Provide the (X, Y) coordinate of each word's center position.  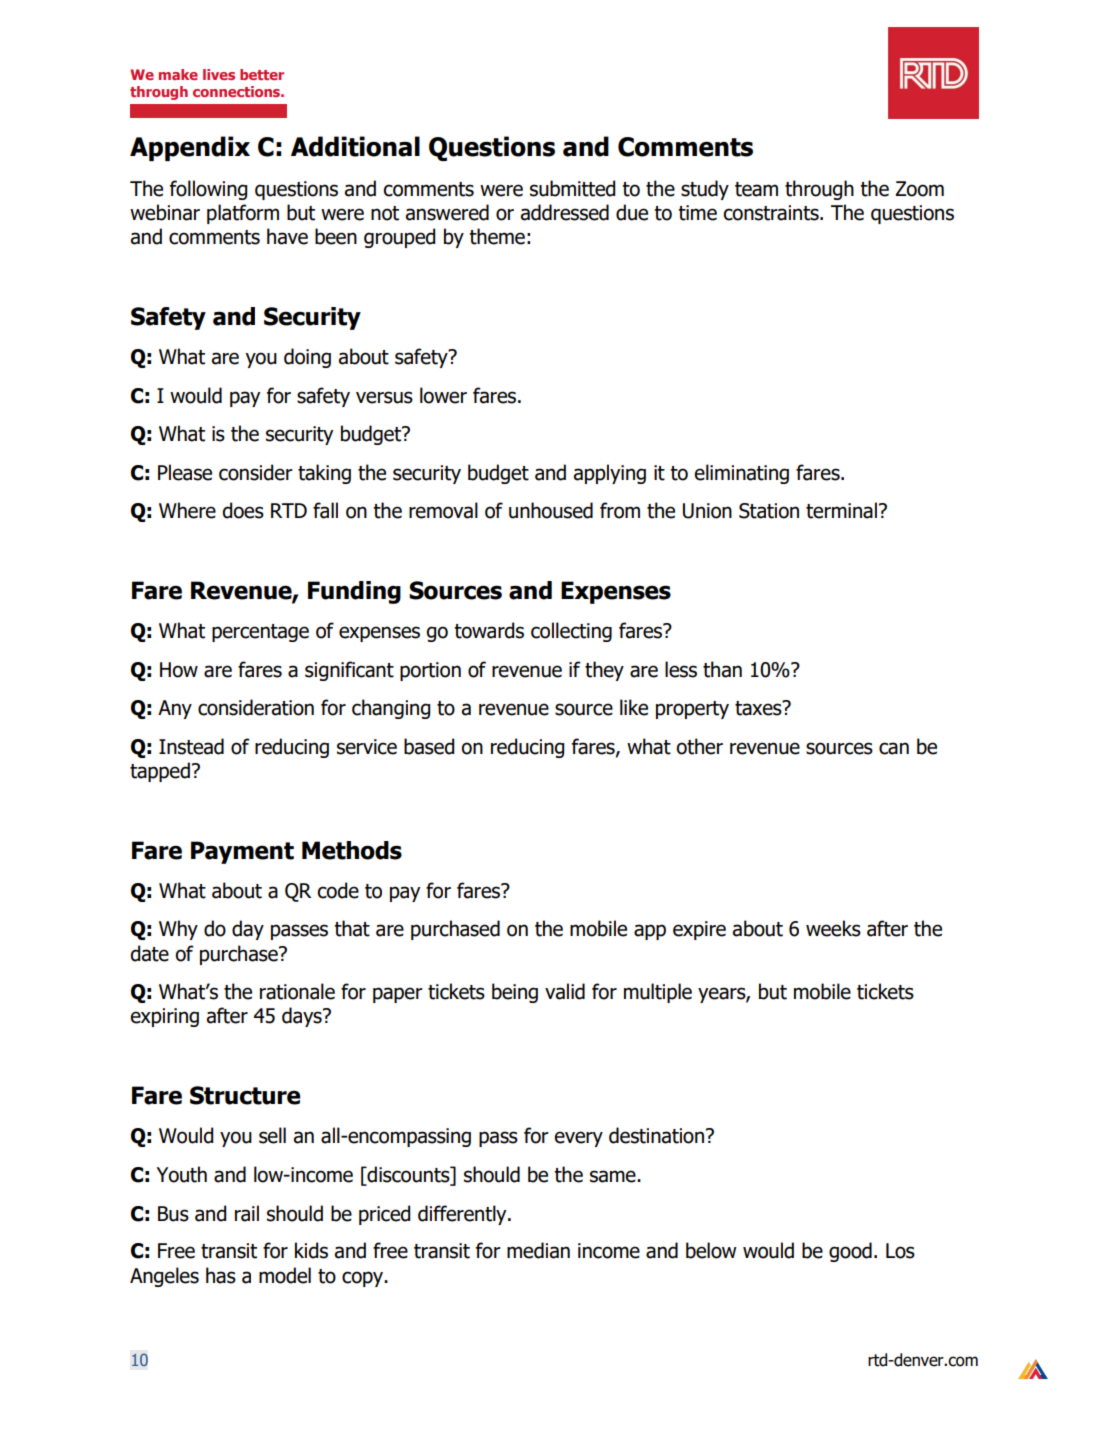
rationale (297, 991)
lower (443, 395)
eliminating (741, 474)
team (756, 189)
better (262, 74)
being (515, 993)
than (722, 669)
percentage (260, 633)
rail (247, 1213)
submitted (572, 188)
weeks (833, 928)
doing (307, 358)
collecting (571, 632)
